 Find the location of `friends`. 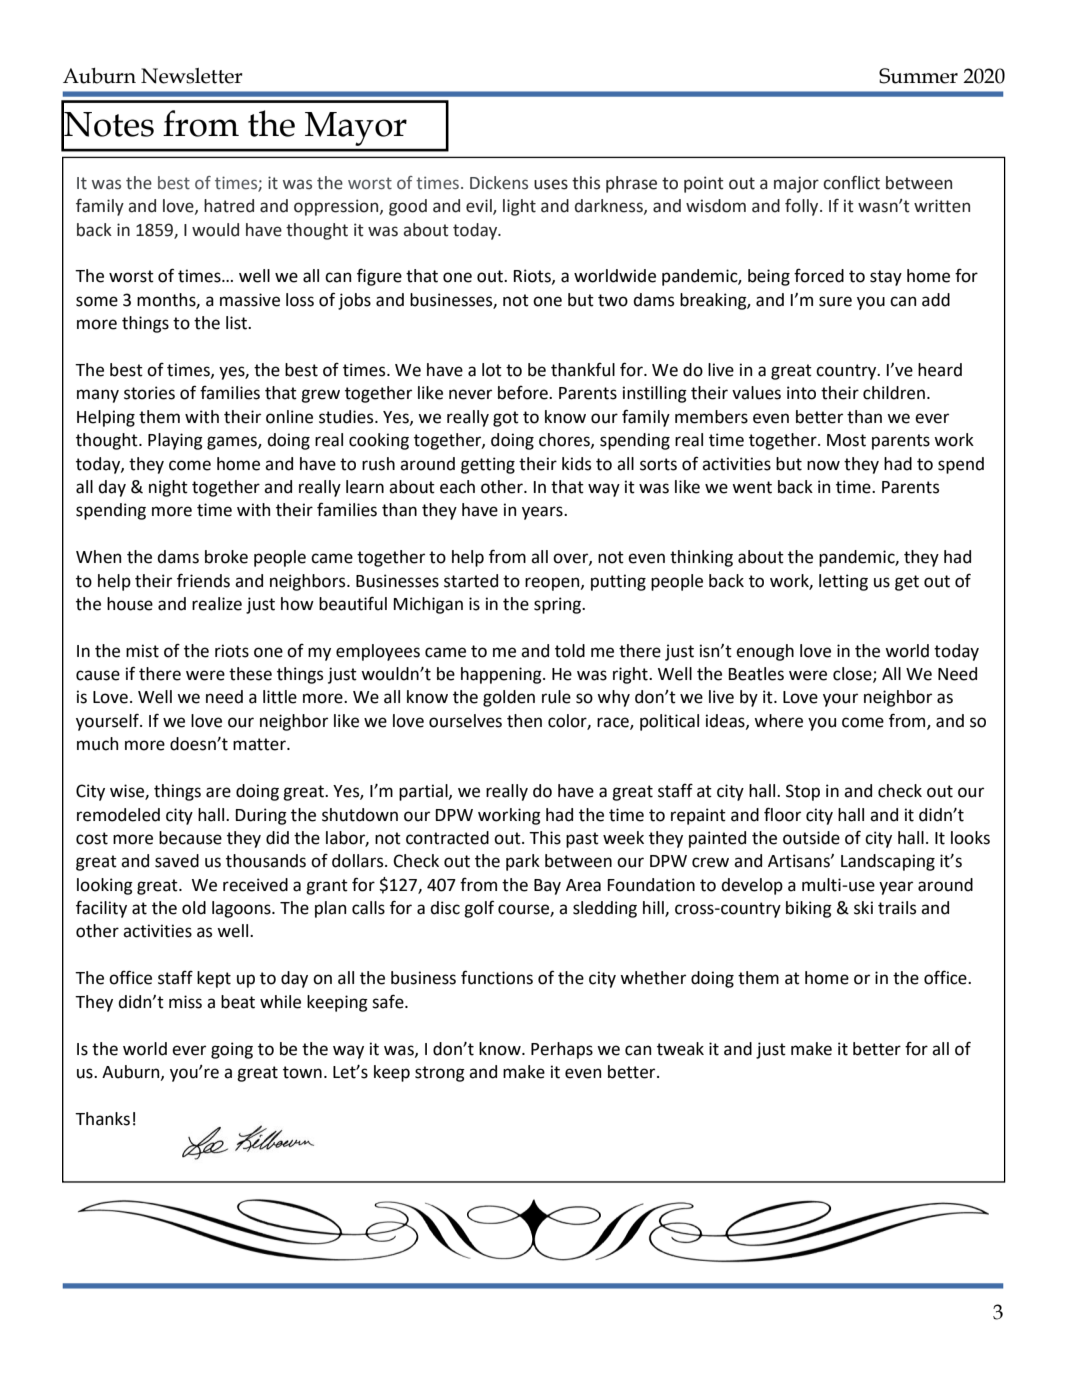

friends is located at coordinates (203, 580).
